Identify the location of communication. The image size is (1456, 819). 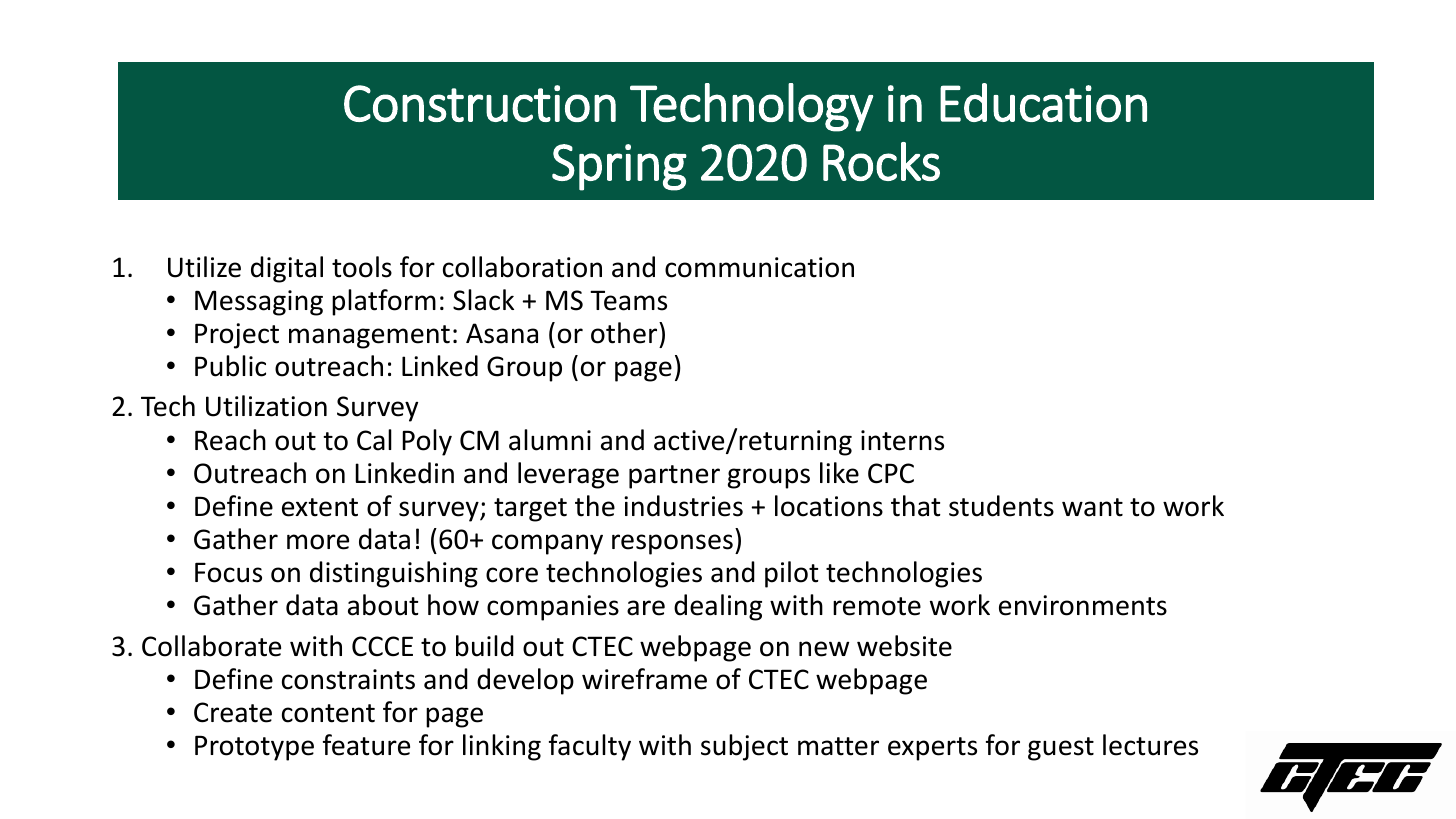
(759, 267).
